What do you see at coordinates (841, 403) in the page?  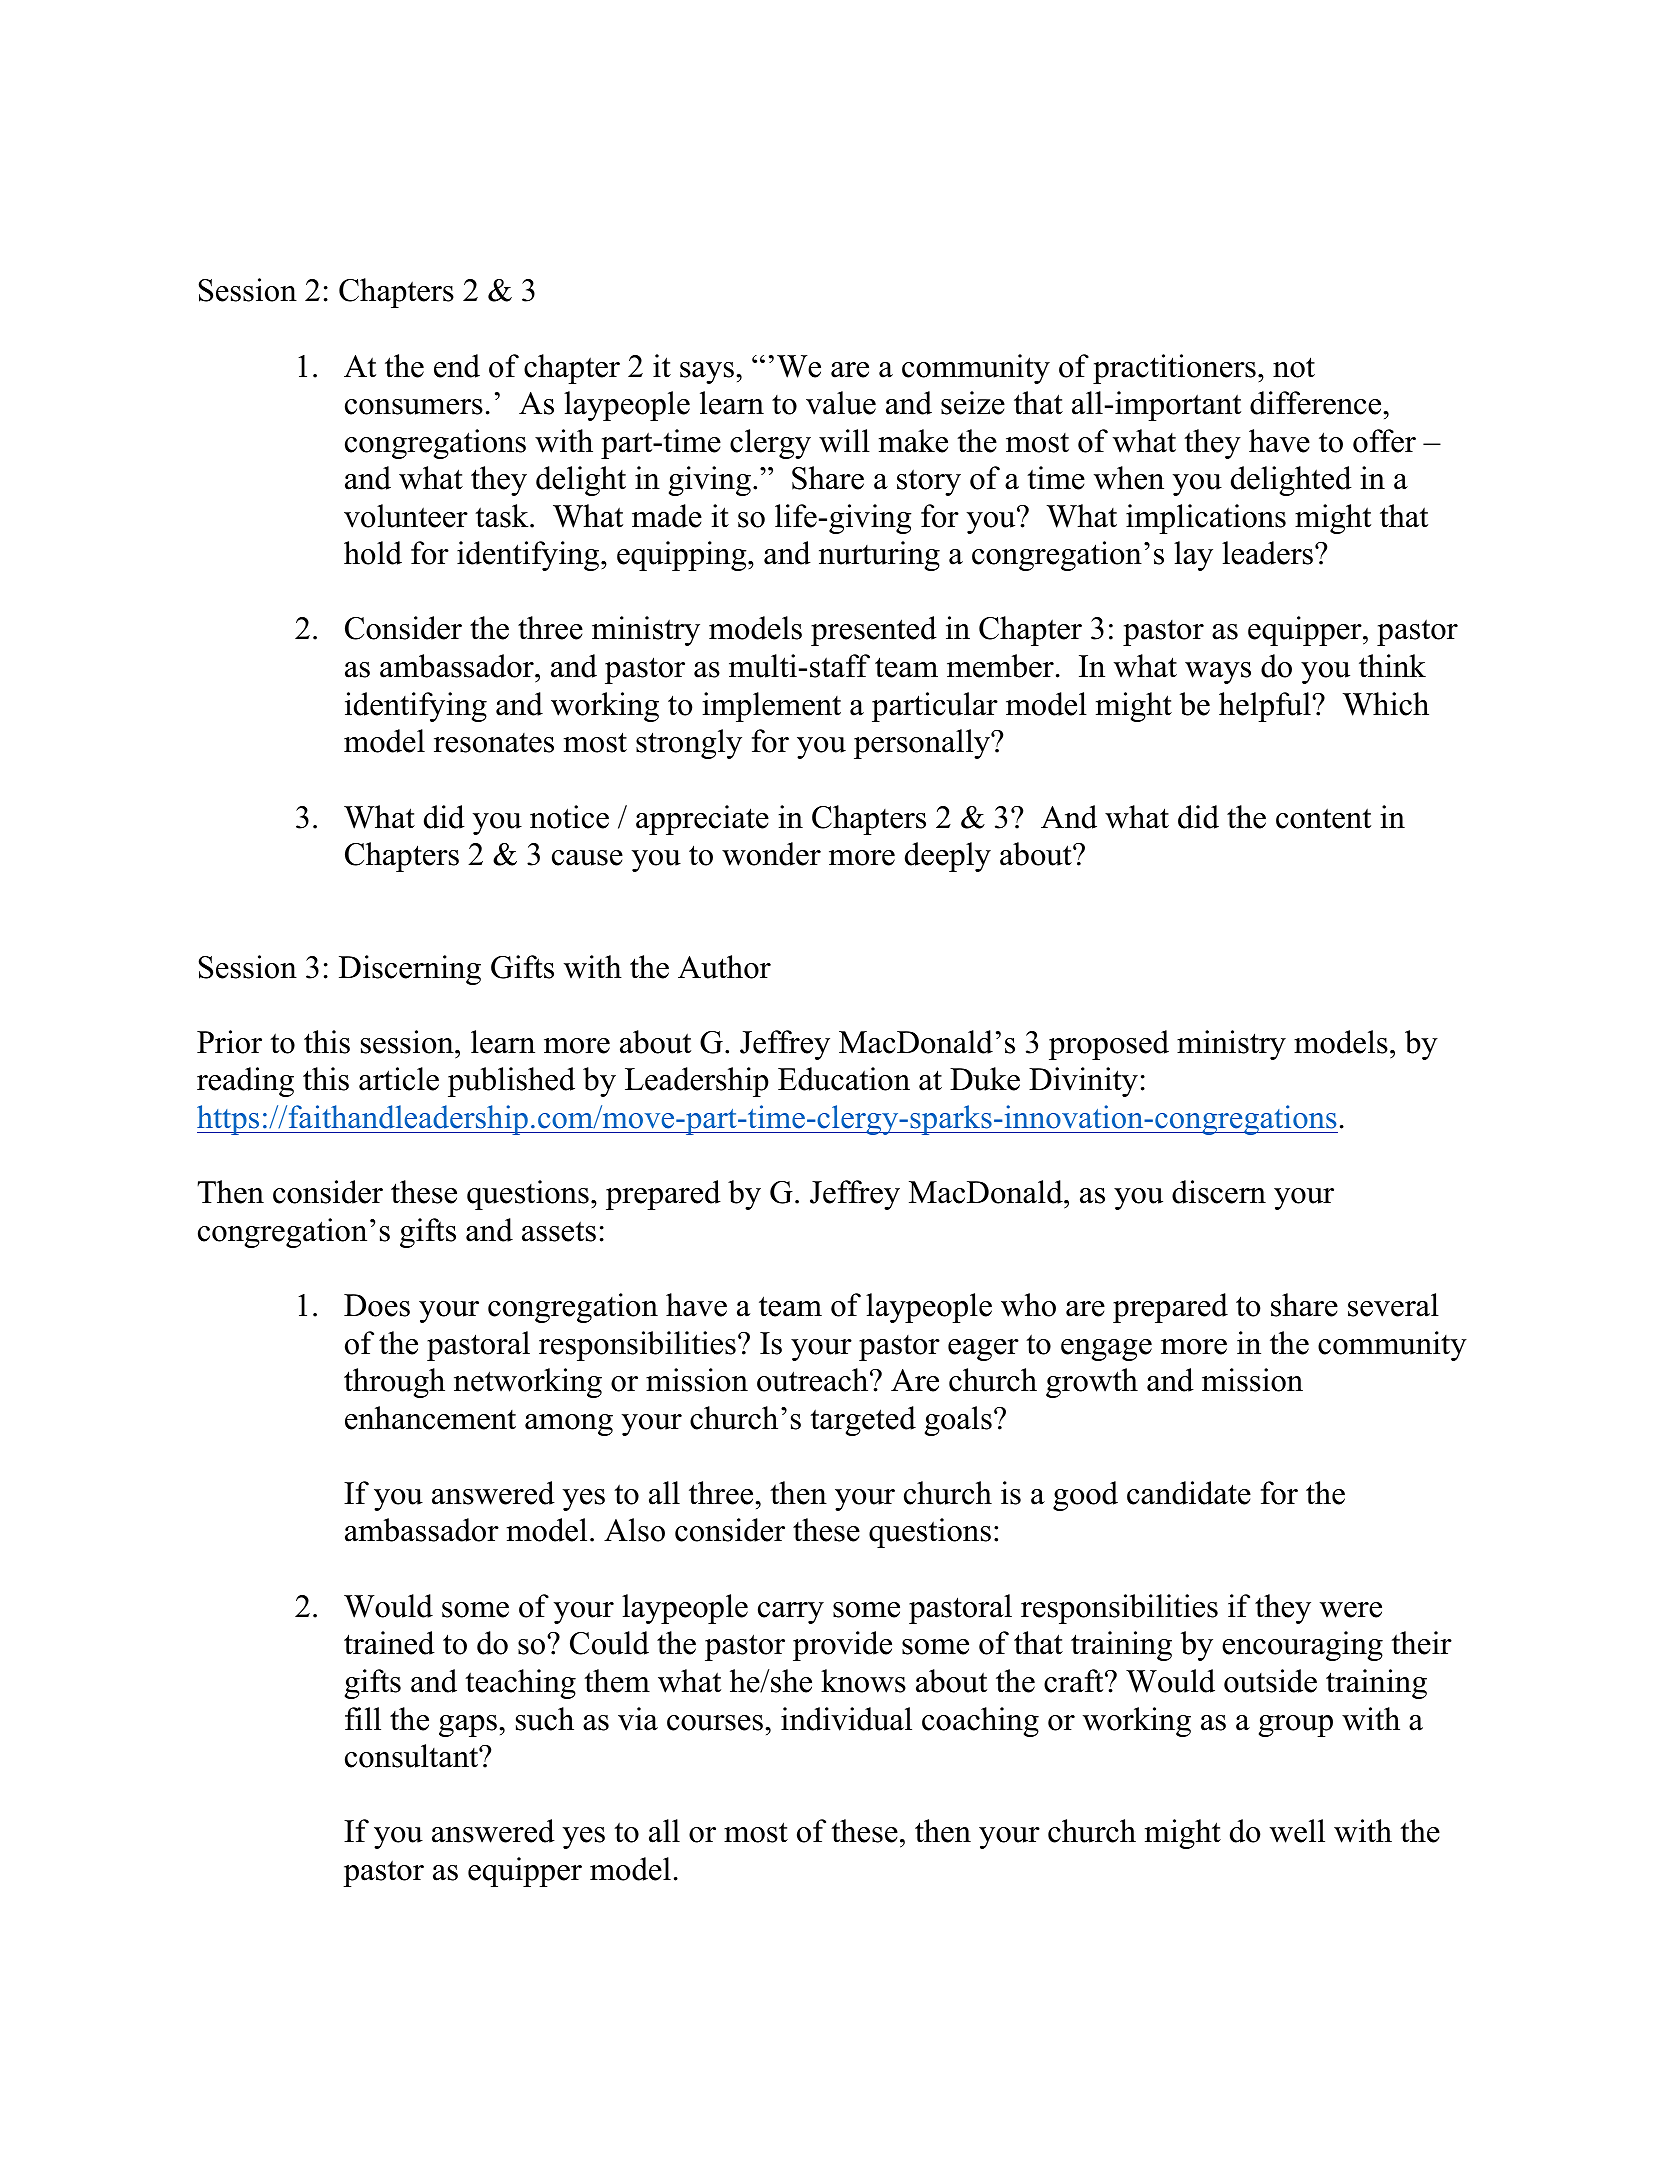 I see `value` at bounding box center [841, 403].
